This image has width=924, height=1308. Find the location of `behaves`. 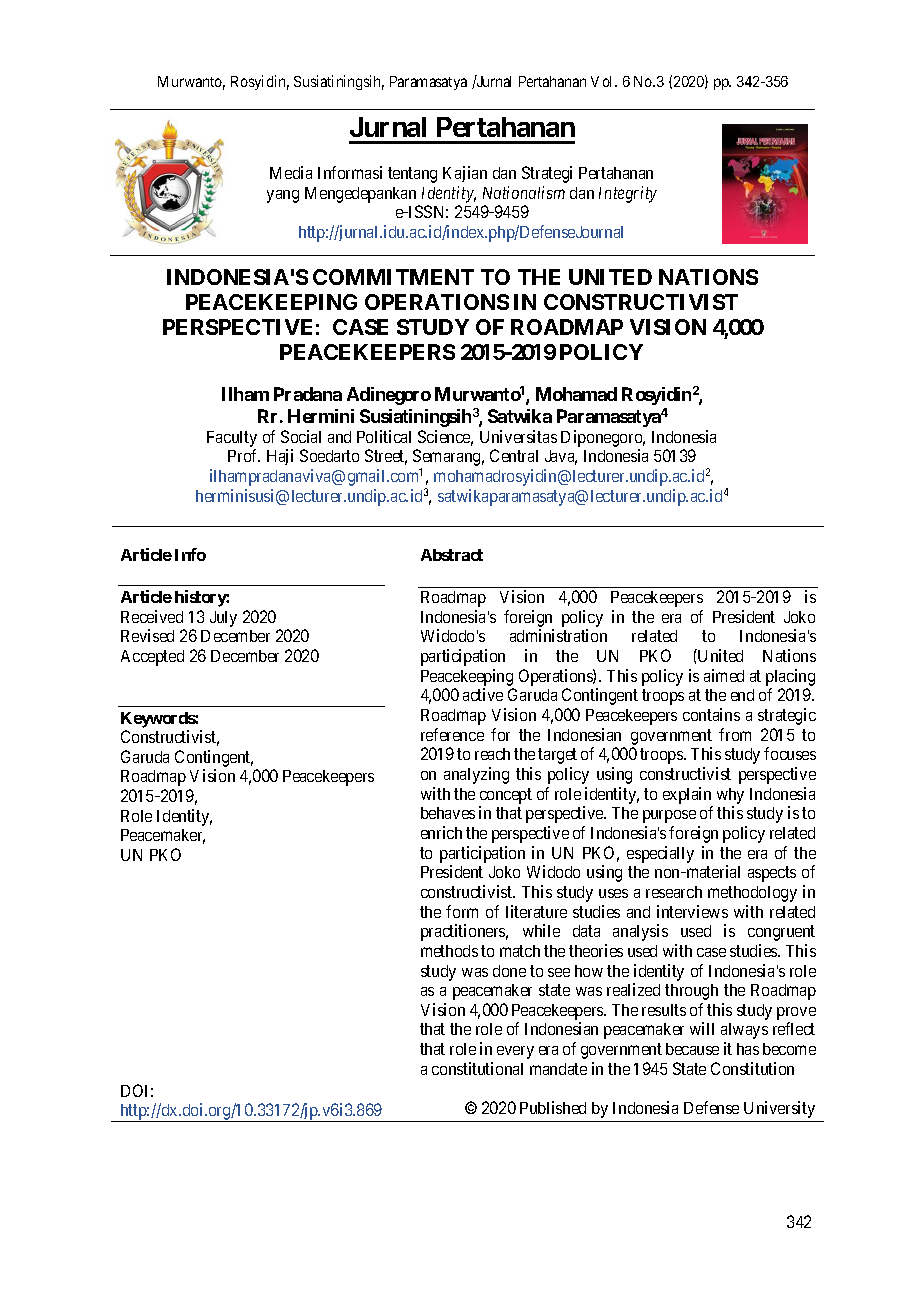

behaves is located at coordinates (448, 813).
